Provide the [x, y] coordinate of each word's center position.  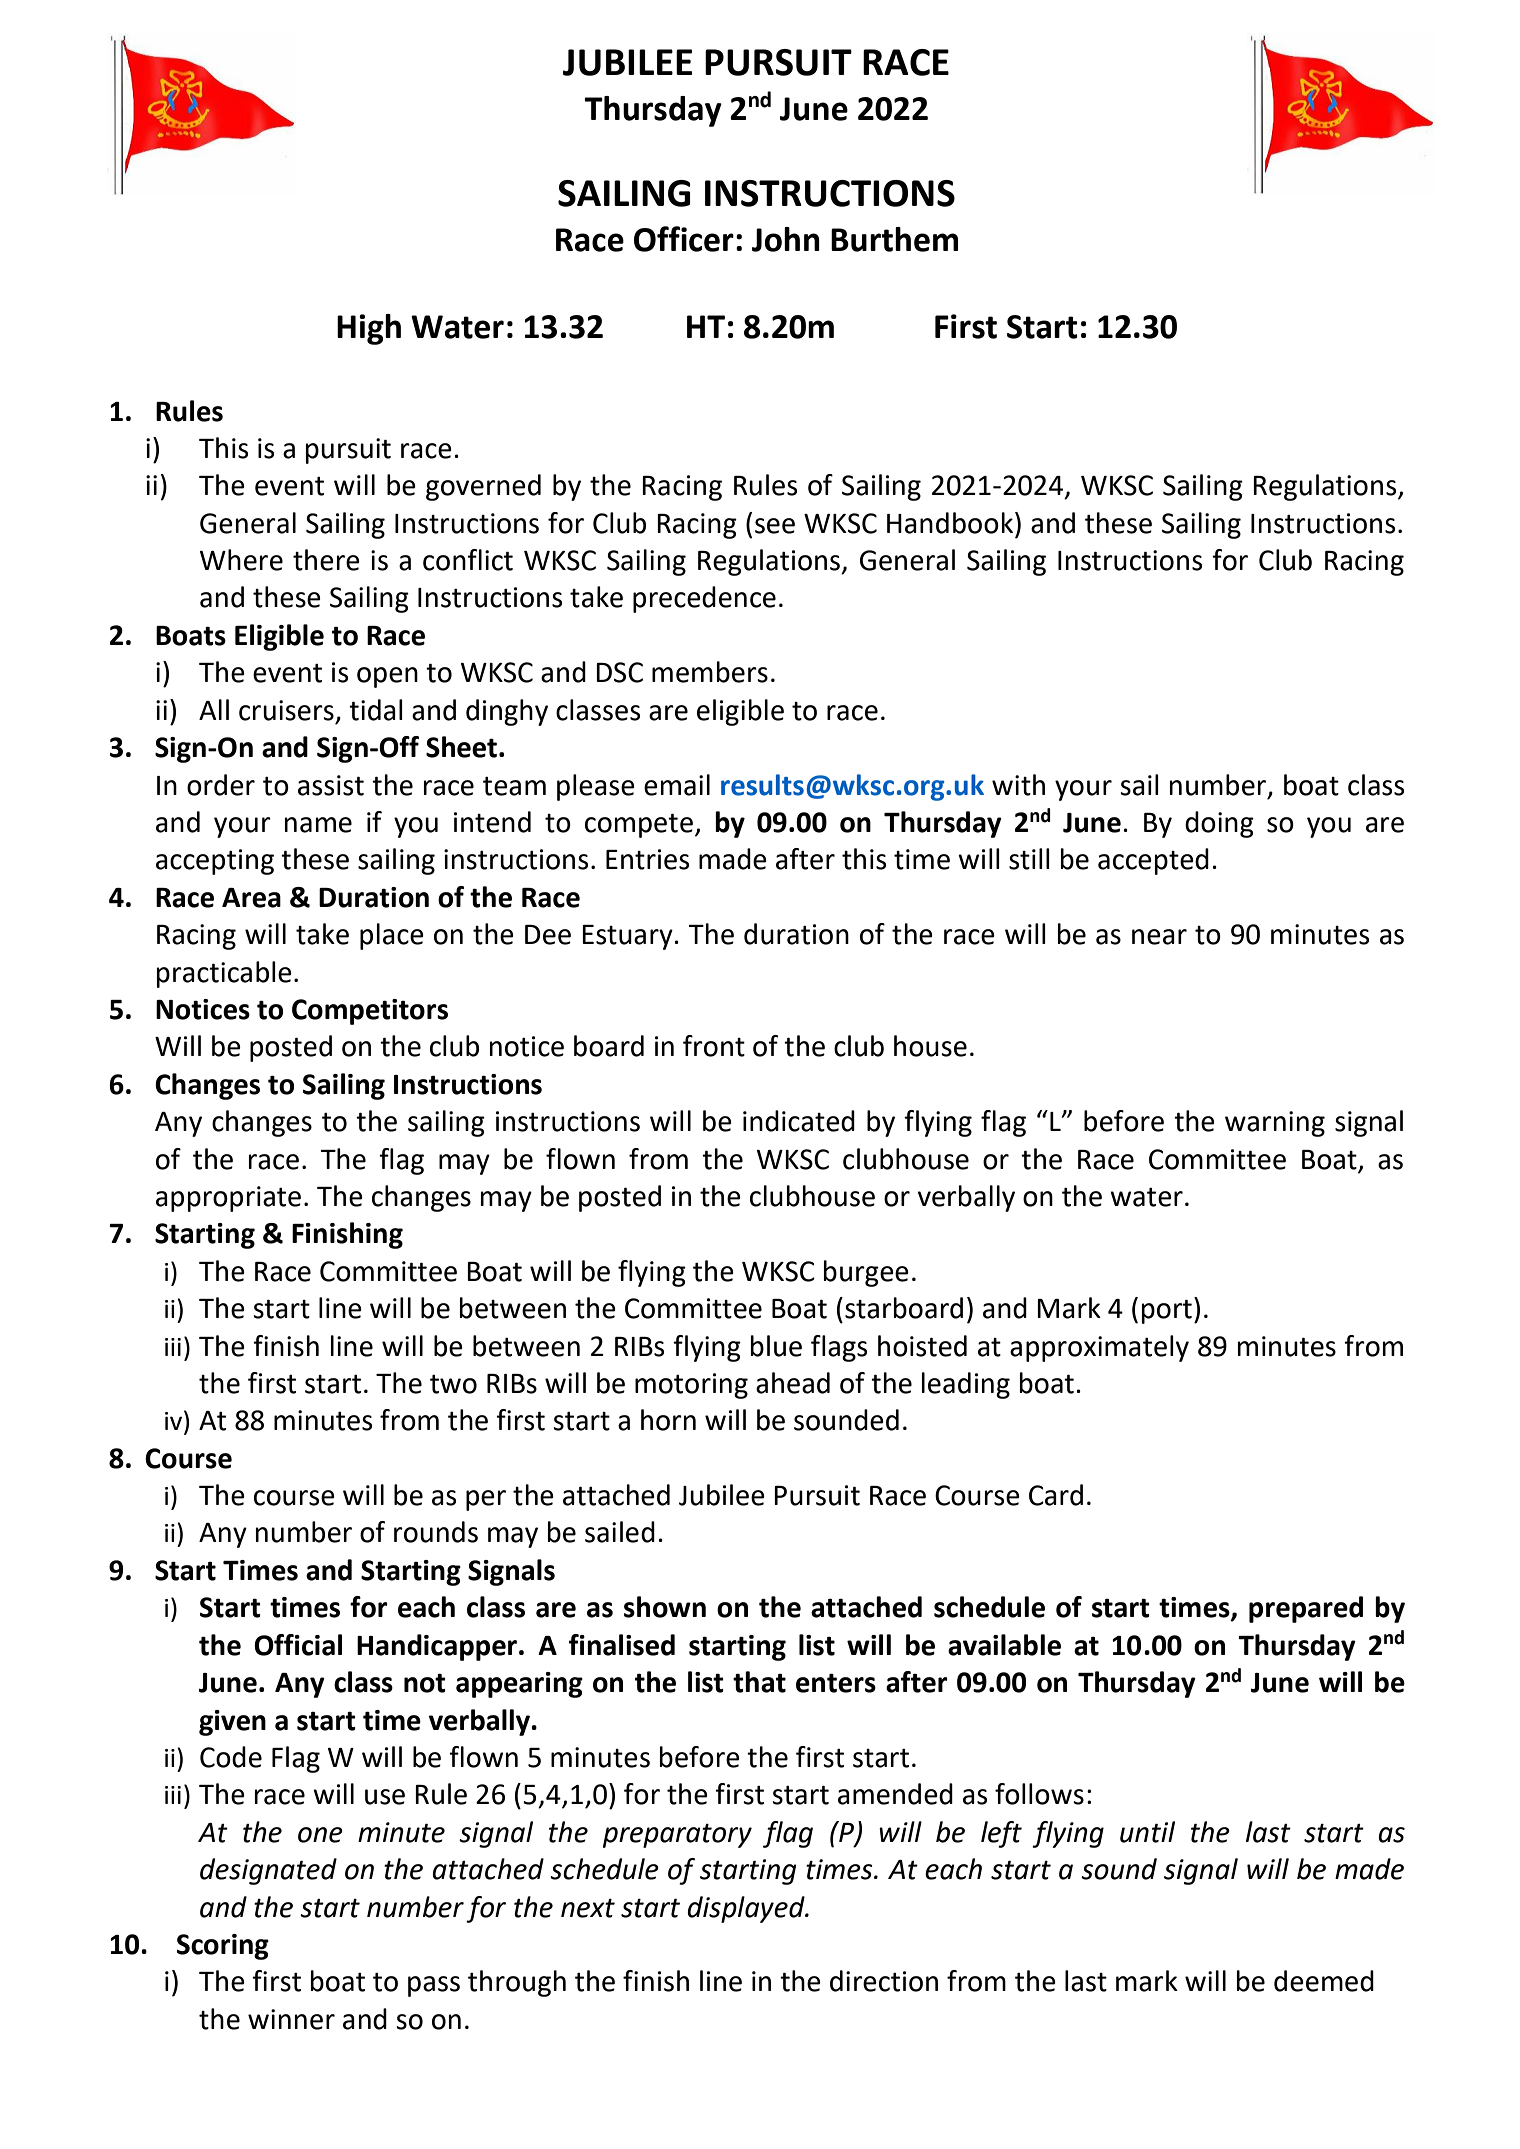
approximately [1099, 1348]
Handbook [951, 523]
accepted [1153, 861]
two [453, 1384]
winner [291, 2019]
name [318, 825]
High [369, 329]
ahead [793, 1383]
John [786, 239]
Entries [647, 859]
